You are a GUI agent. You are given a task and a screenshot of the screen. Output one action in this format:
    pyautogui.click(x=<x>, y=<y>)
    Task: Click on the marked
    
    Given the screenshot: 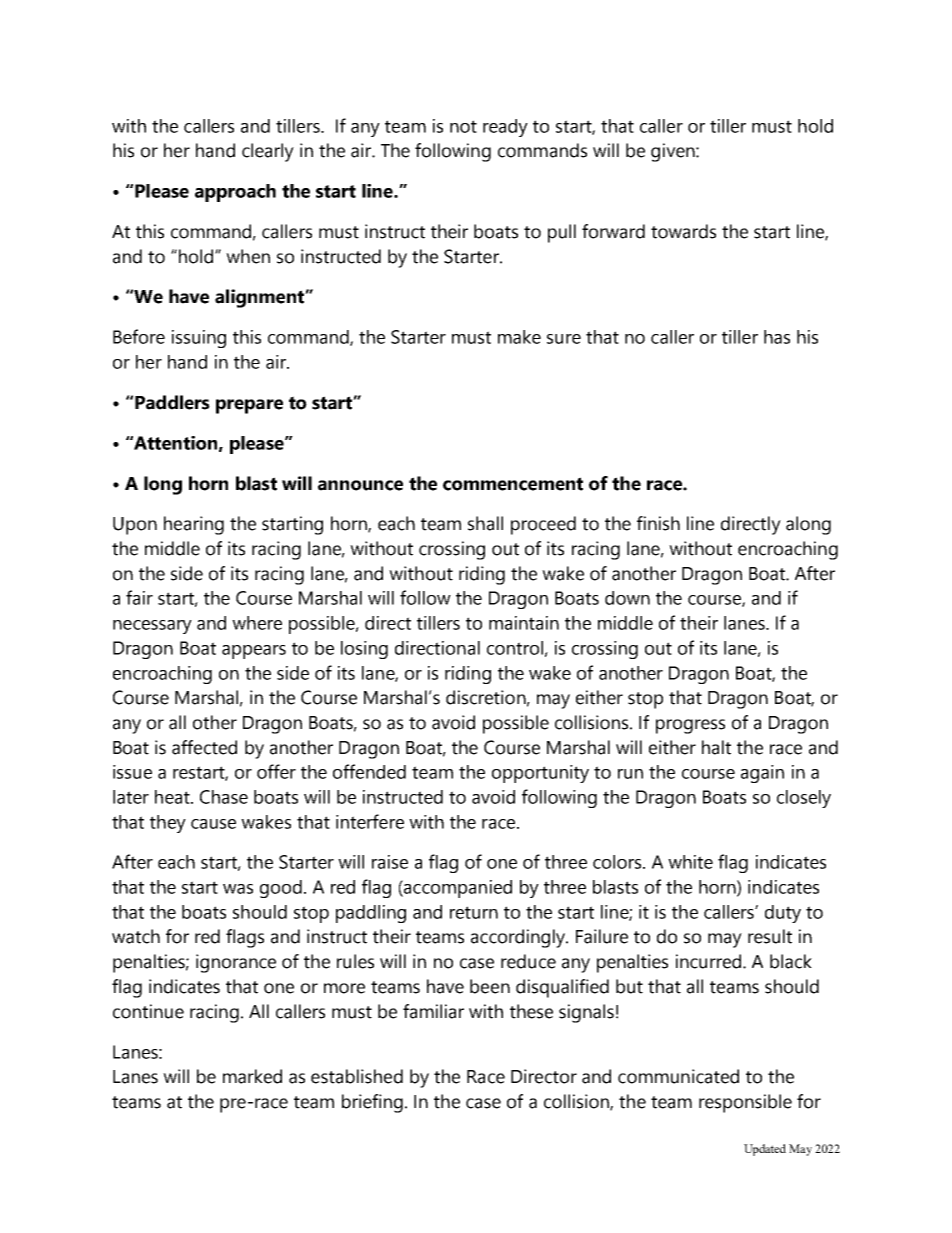 What is the action you would take?
    pyautogui.click(x=252, y=1076)
